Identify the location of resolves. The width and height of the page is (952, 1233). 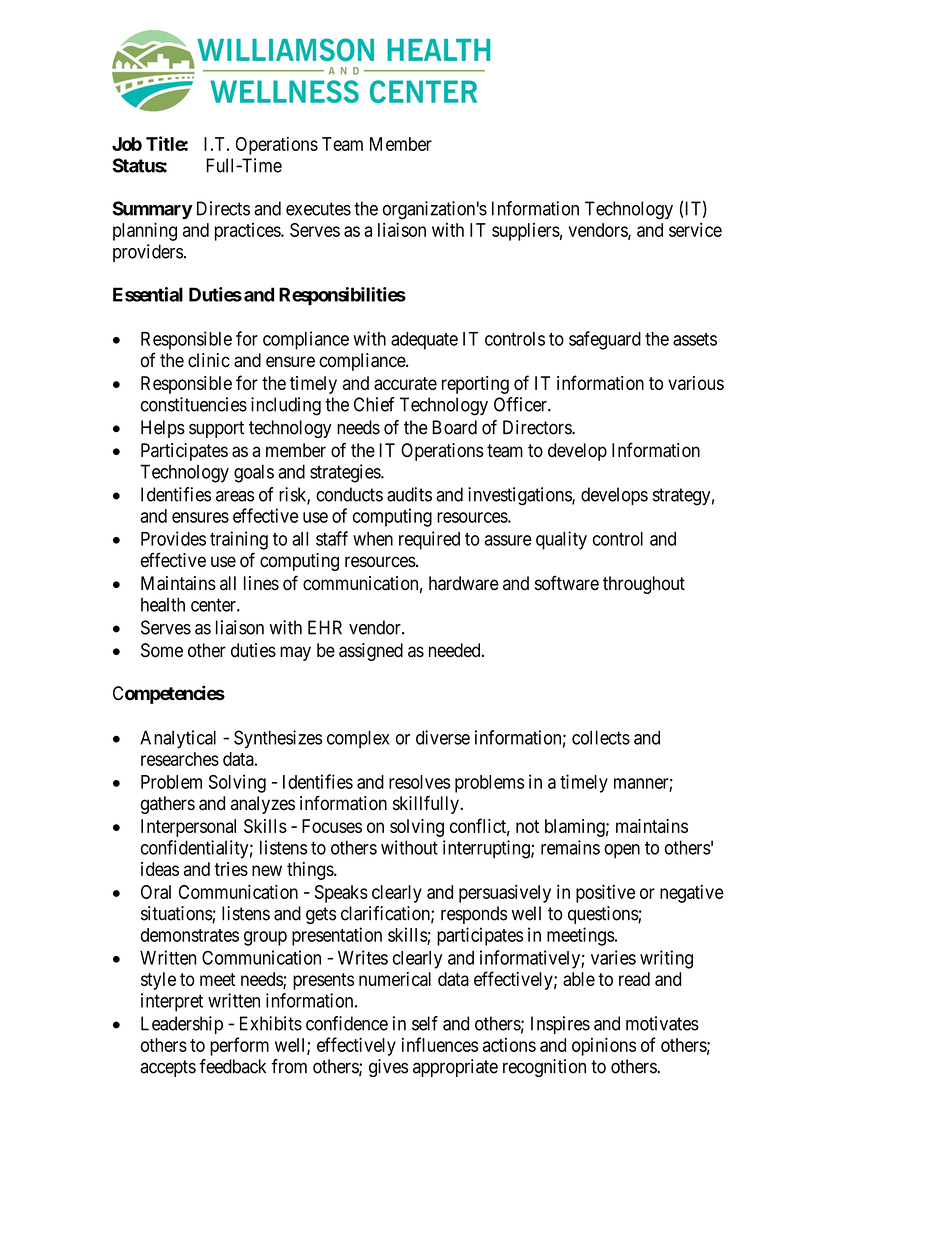
(419, 782).
